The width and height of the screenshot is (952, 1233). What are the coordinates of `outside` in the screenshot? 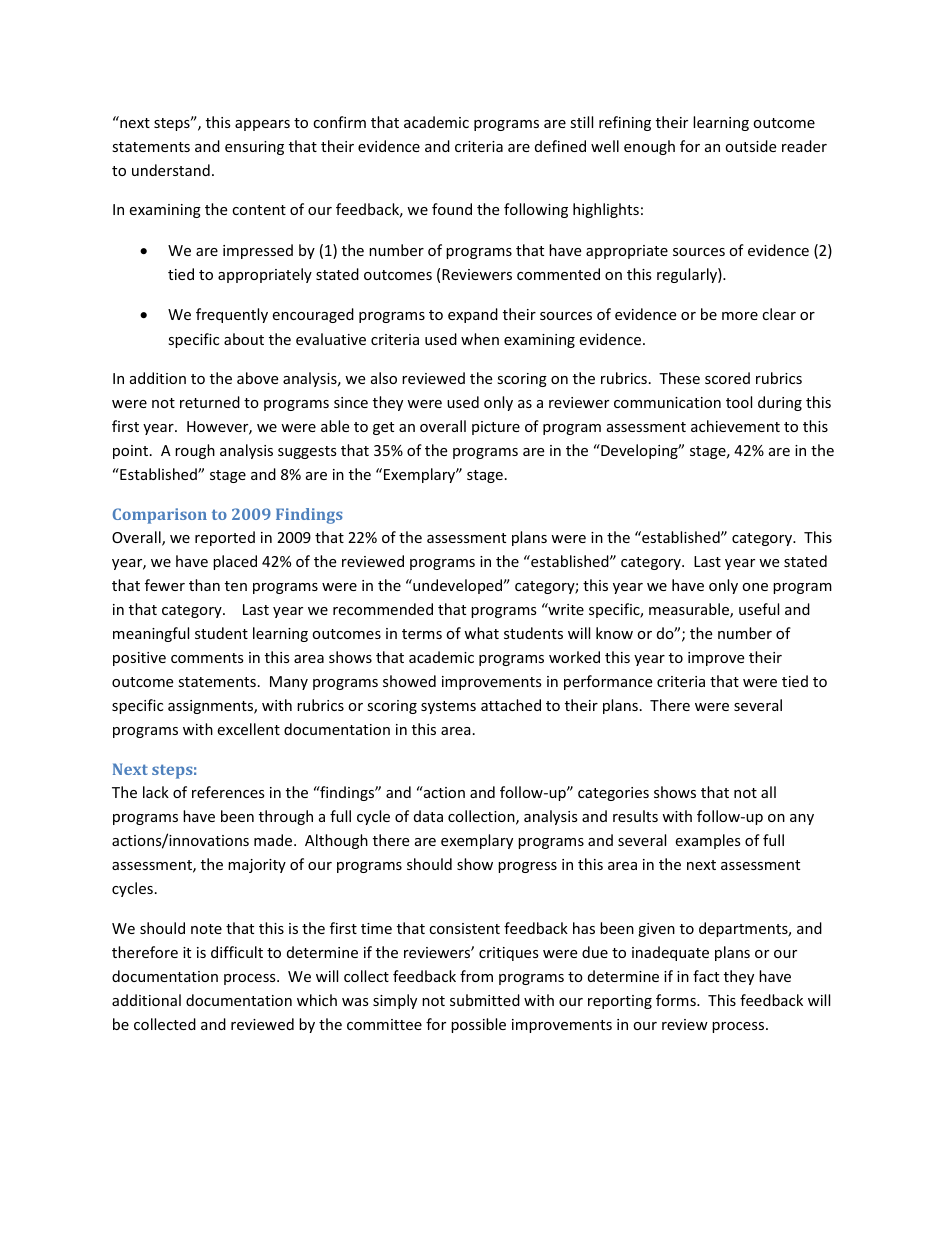 It's located at (750, 146).
